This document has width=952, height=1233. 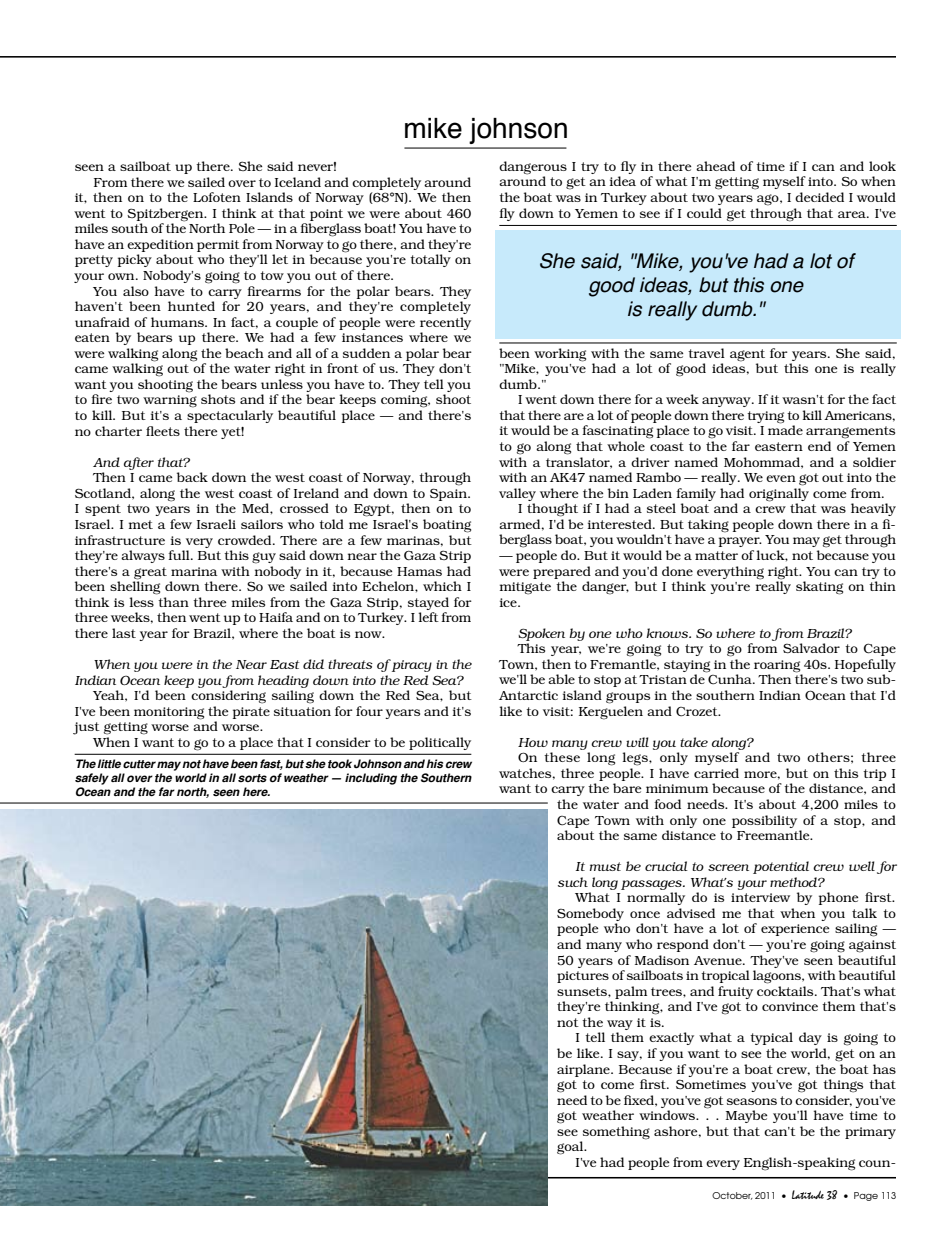 I want to click on totally, so click(x=430, y=260).
